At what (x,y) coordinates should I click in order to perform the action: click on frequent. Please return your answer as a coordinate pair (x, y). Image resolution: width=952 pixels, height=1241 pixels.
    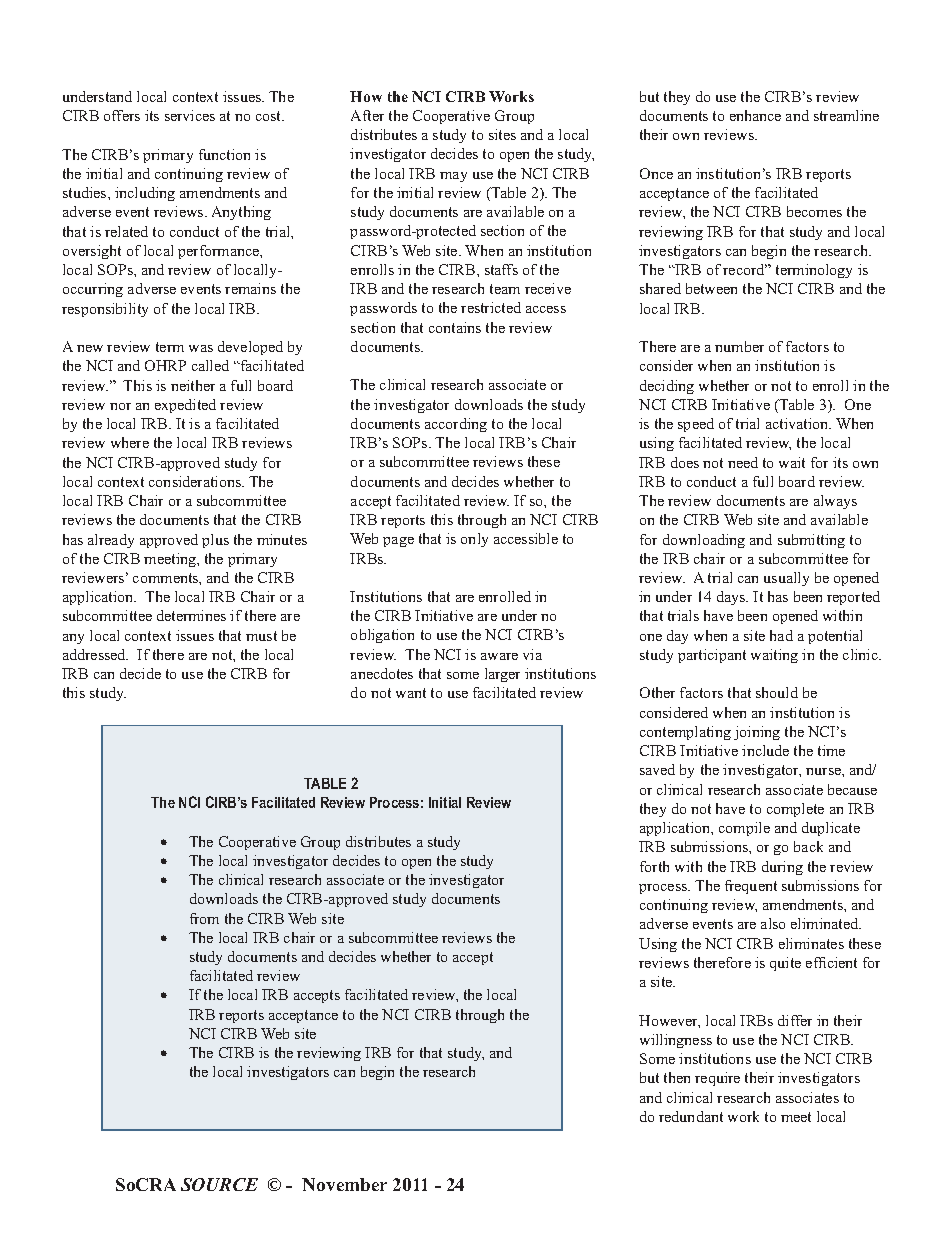
    Looking at the image, I should click on (751, 887).
